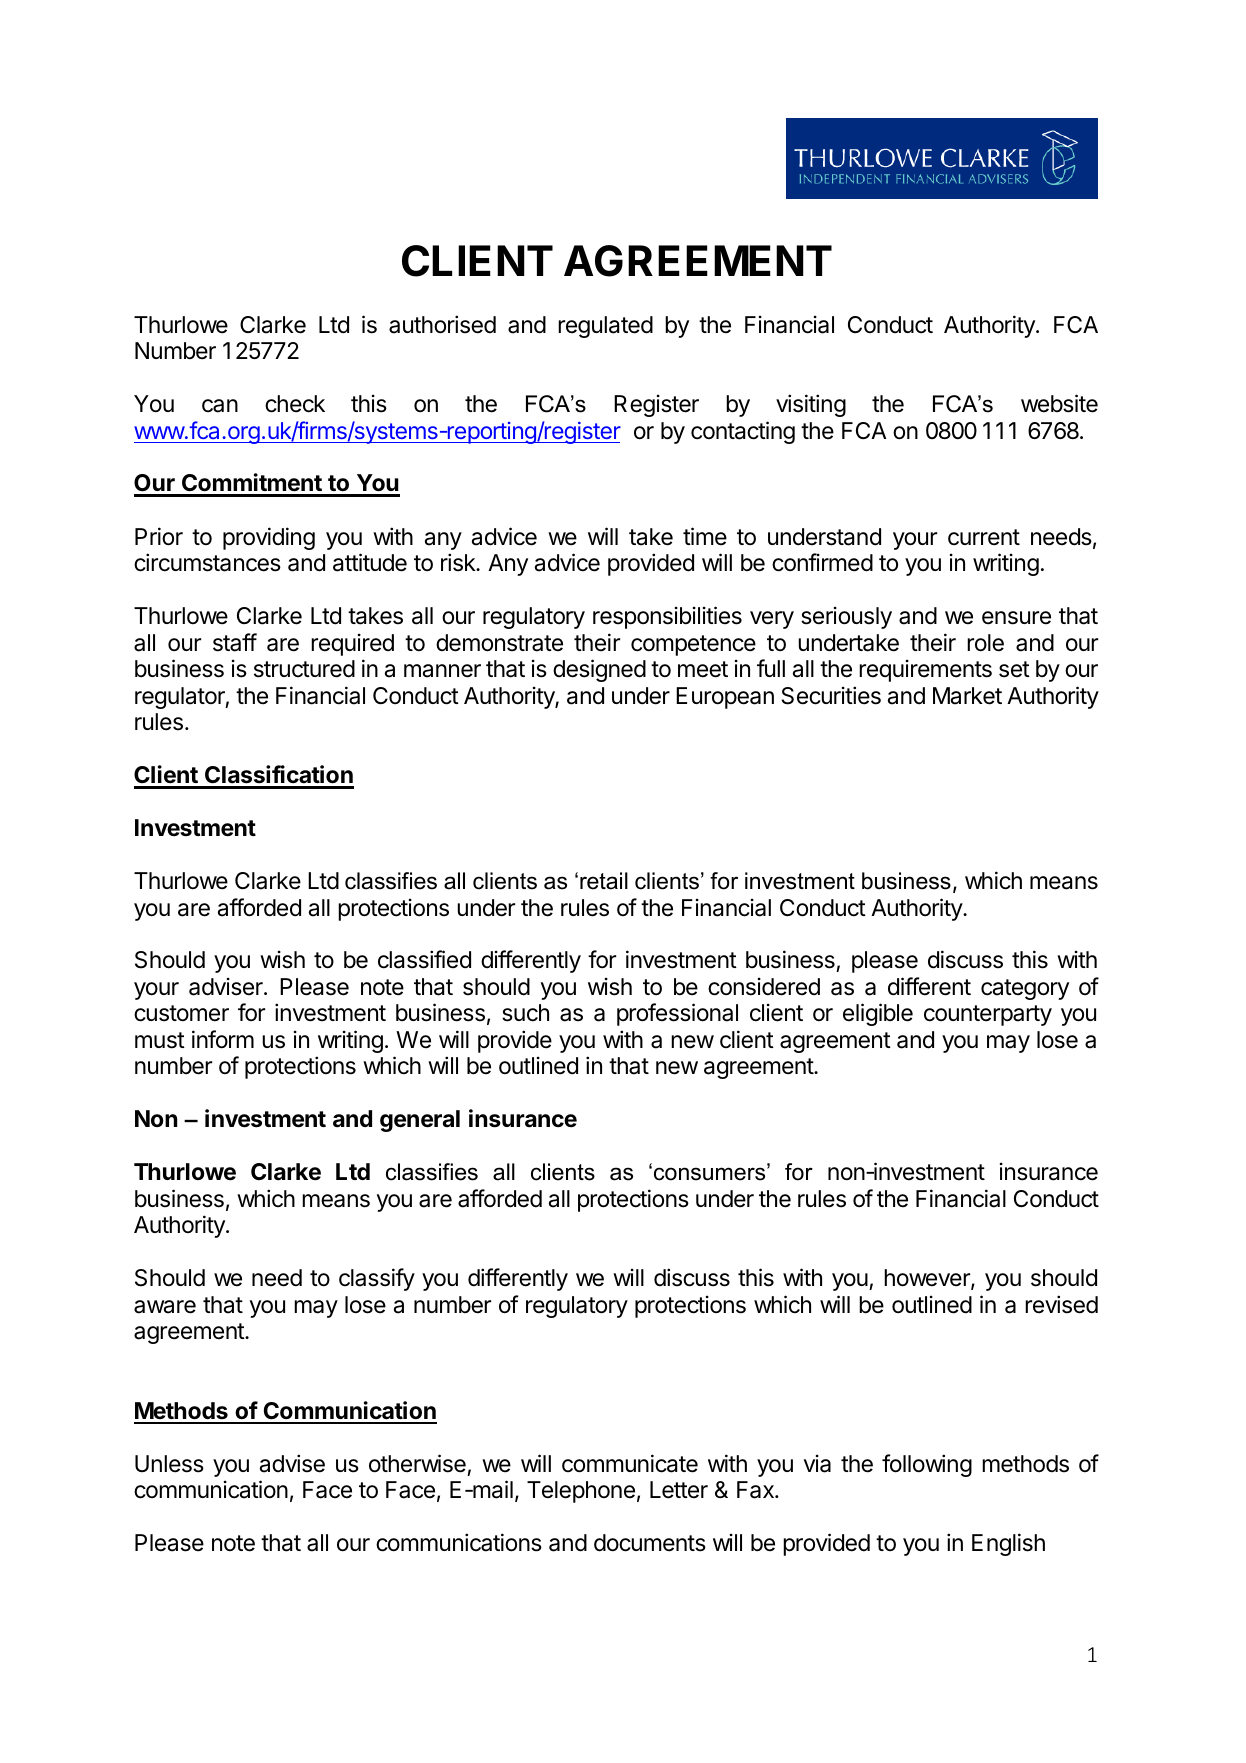 The width and height of the screenshot is (1246, 1763). Describe the element at coordinates (604, 881) in the screenshot. I see `retail` at that location.
